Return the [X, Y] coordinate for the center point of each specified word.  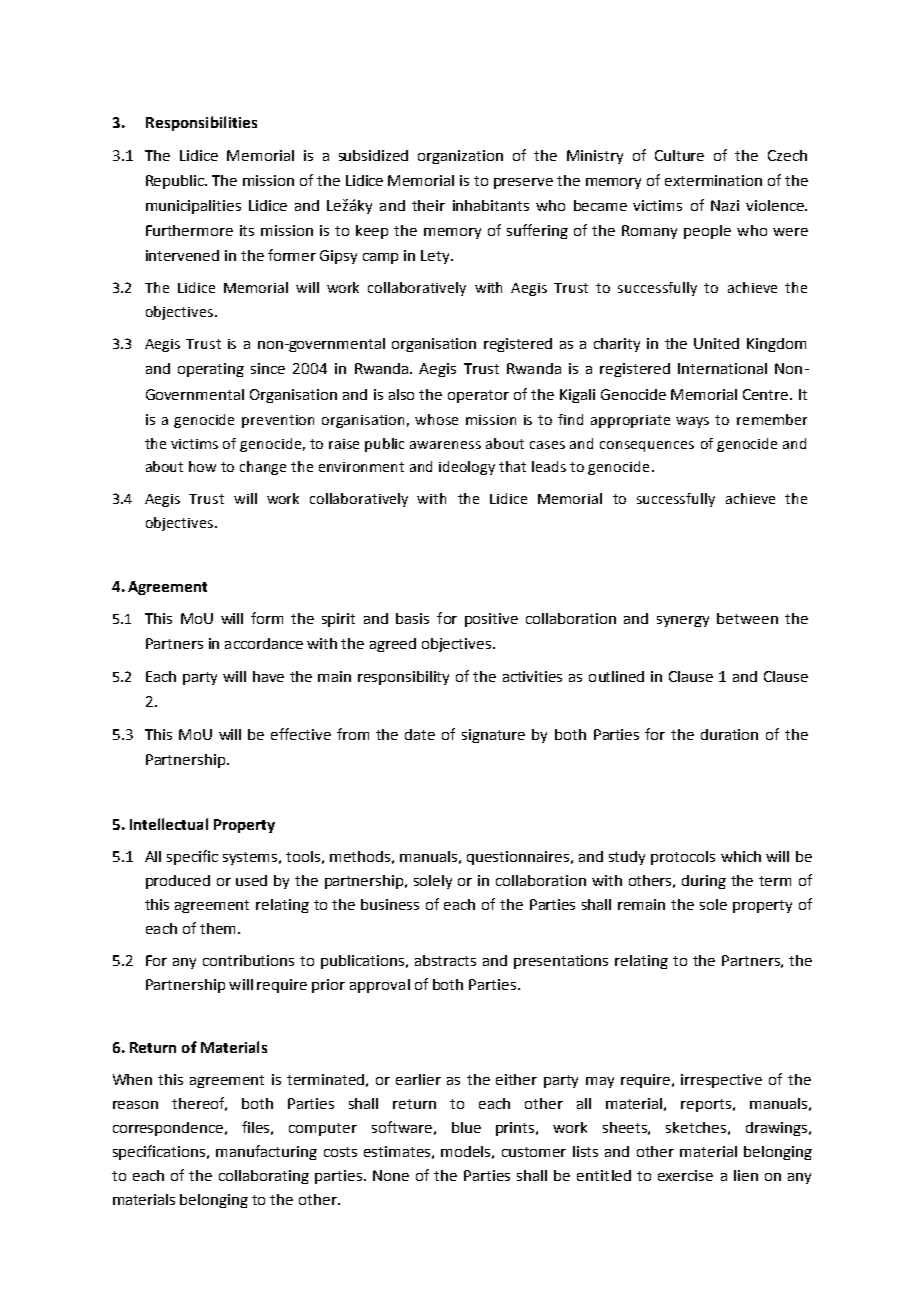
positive [491, 620]
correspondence [169, 1129]
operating [211, 370]
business [390, 904]
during [704, 882]
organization [460, 157]
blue [466, 1127]
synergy [683, 621]
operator [478, 396]
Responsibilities [201, 123]
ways [692, 422]
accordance [264, 643]
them [217, 928]
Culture [679, 155]
